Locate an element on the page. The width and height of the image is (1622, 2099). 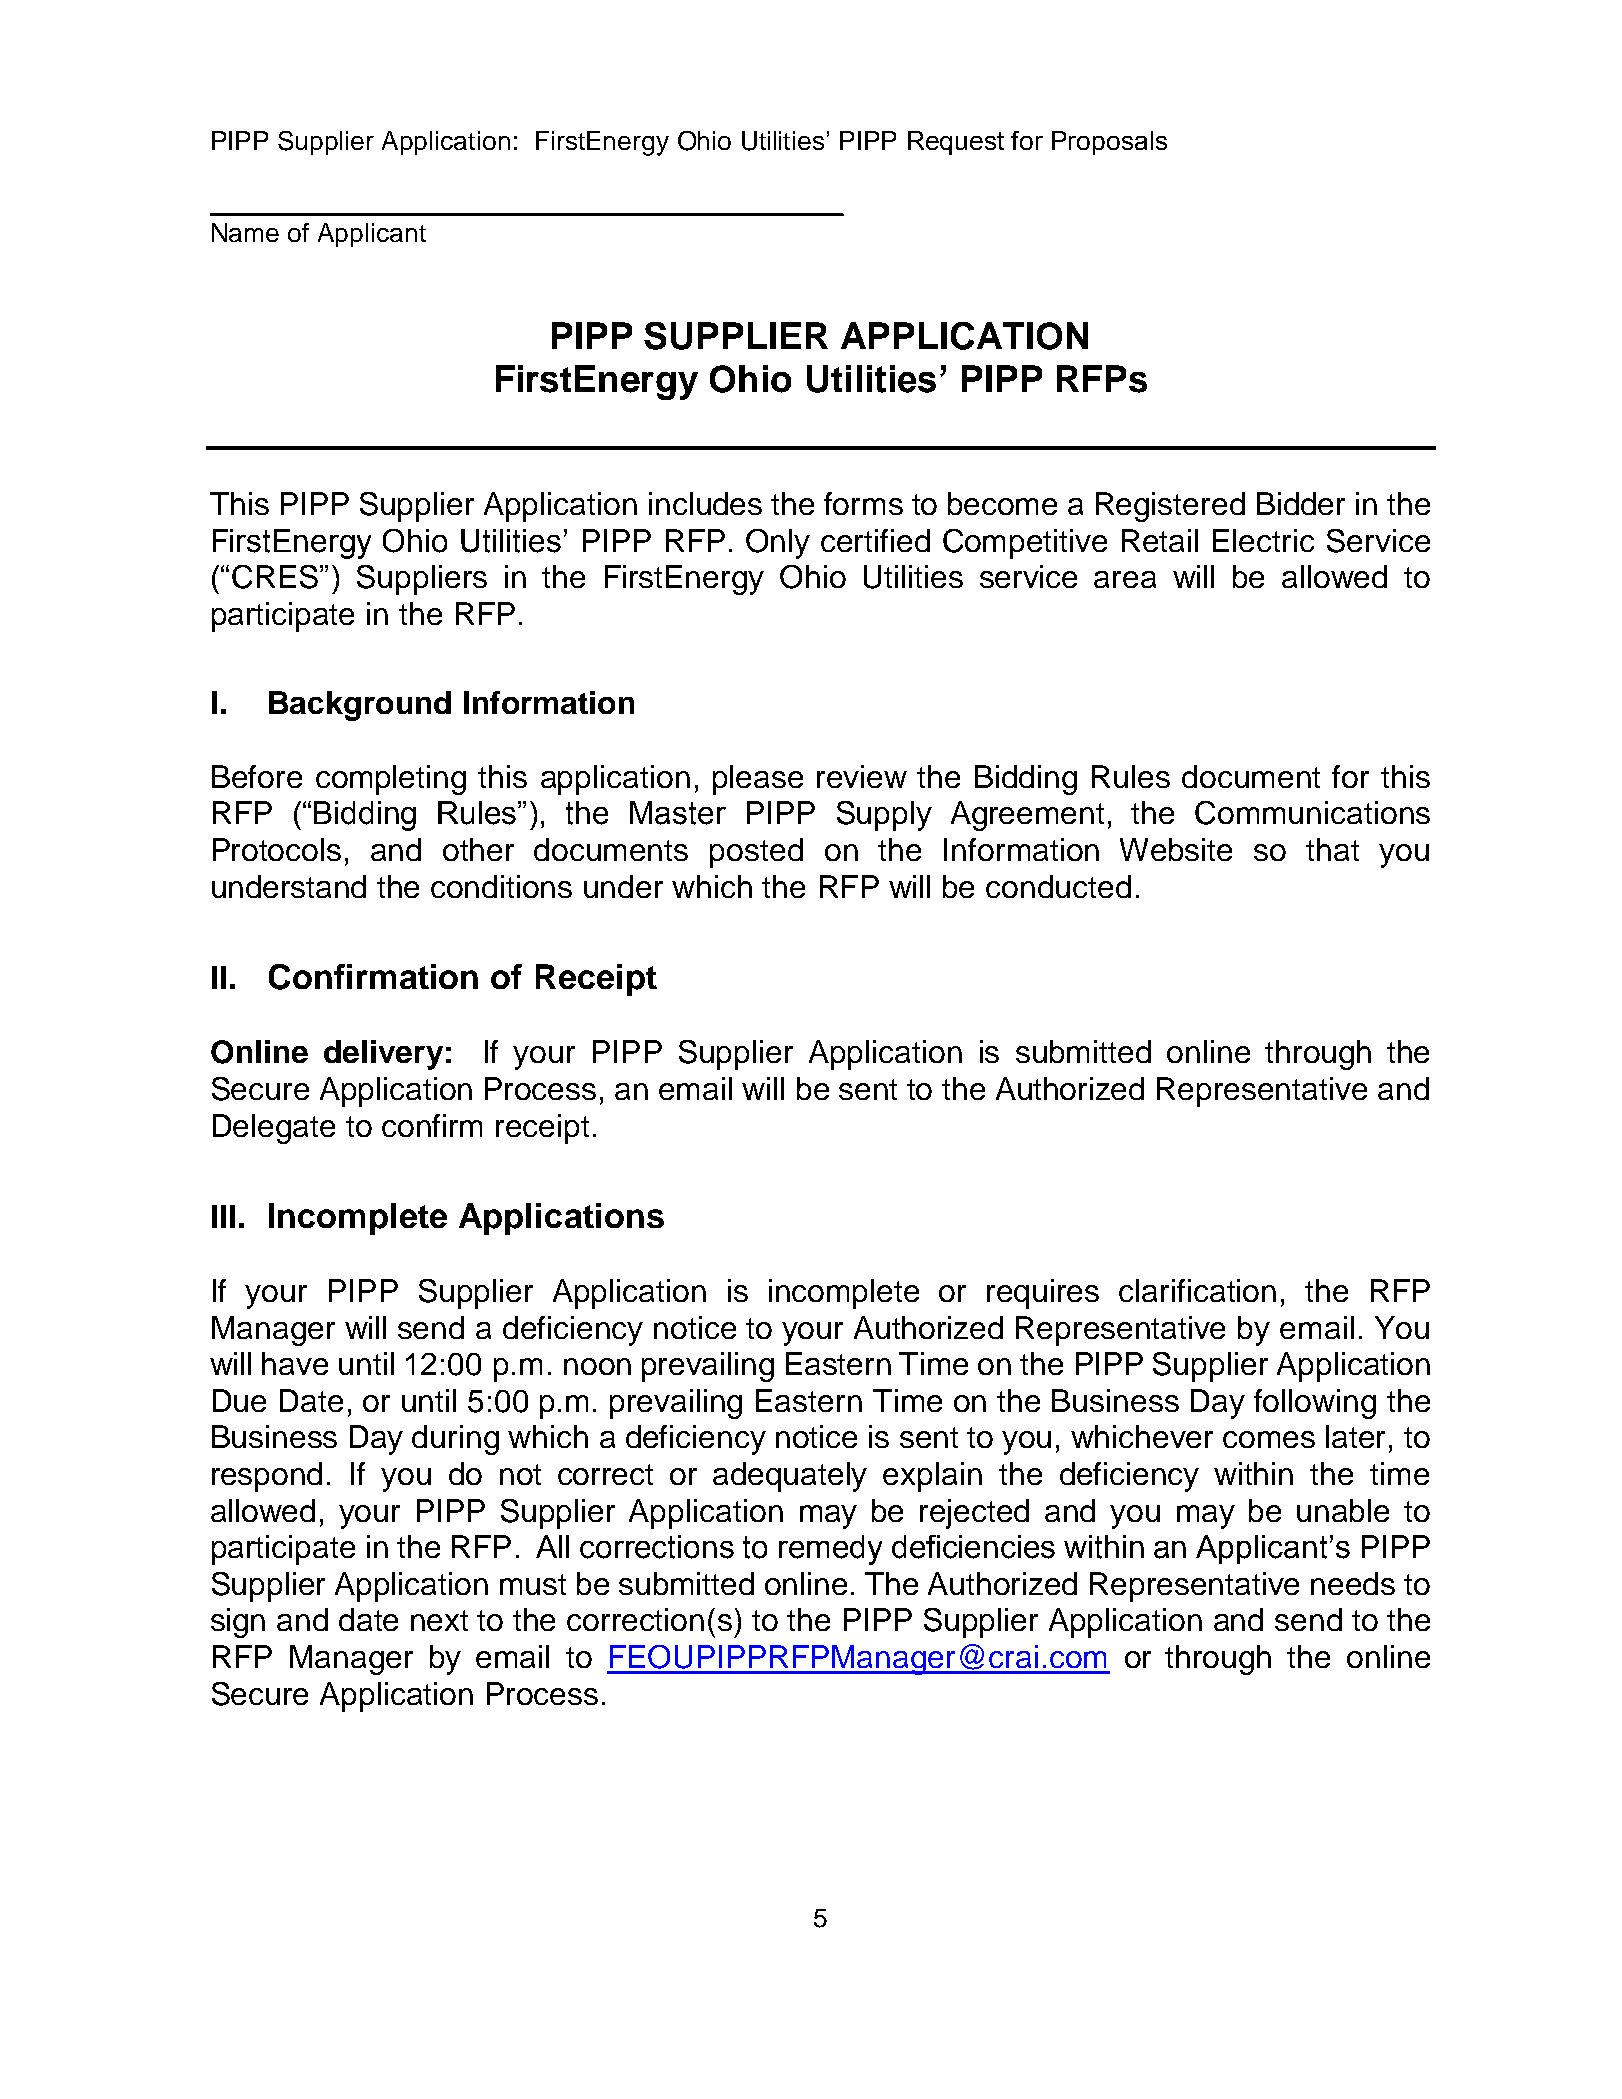
Request is located at coordinates (956, 143).
